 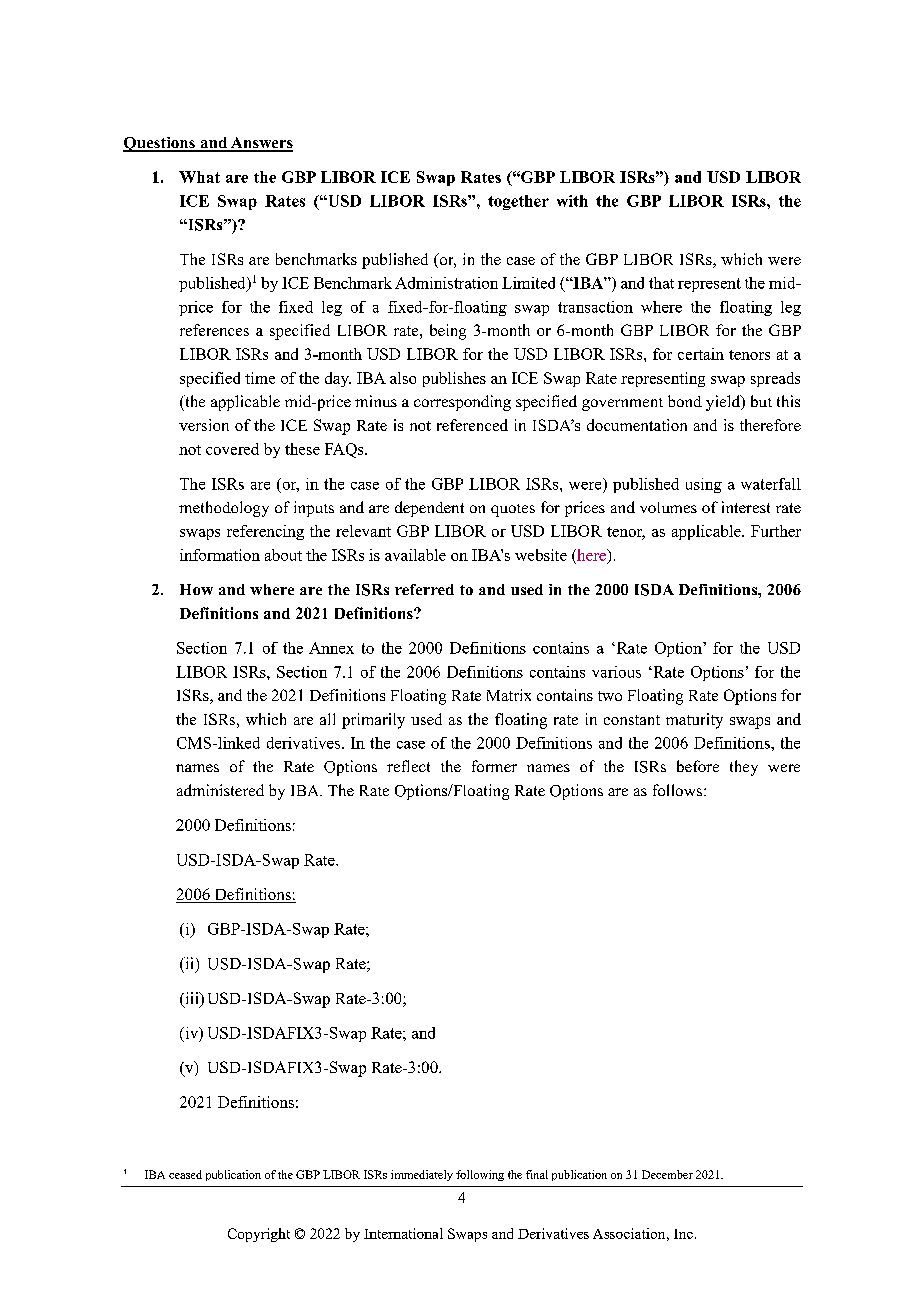 I want to click on together, so click(x=518, y=202).
